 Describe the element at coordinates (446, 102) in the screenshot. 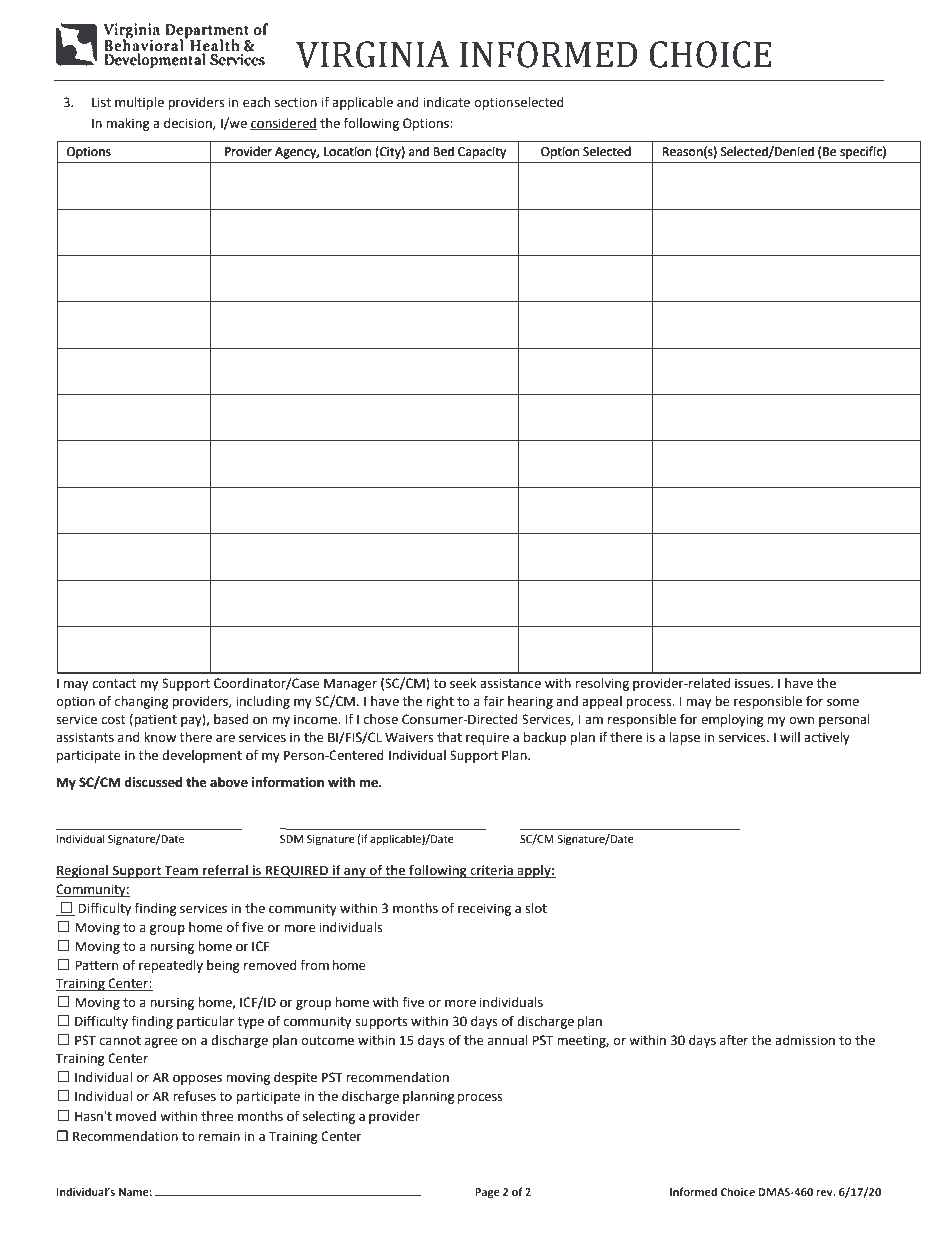

I see `indicate` at that location.
